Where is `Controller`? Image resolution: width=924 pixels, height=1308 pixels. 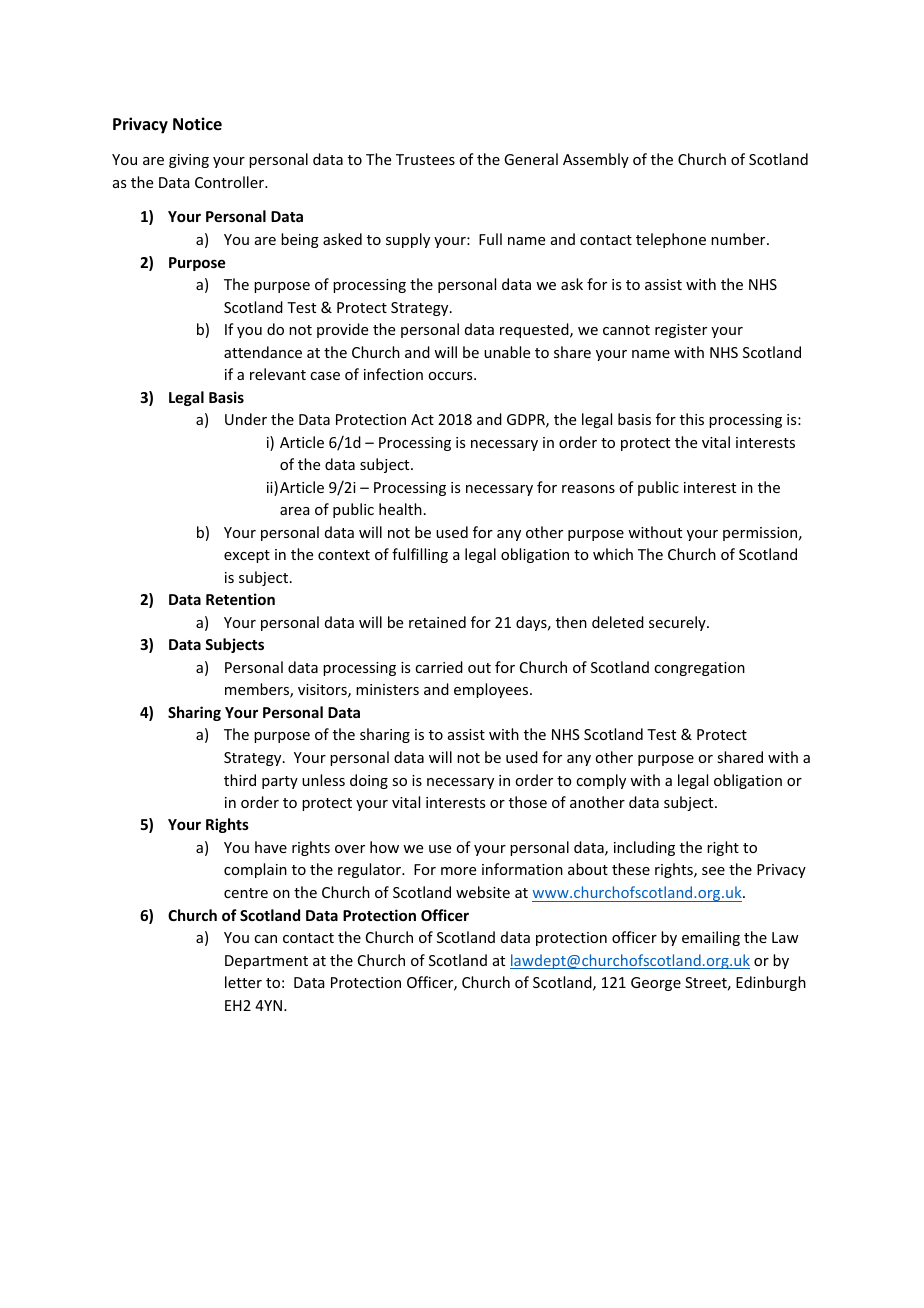
Controller is located at coordinates (231, 182).
